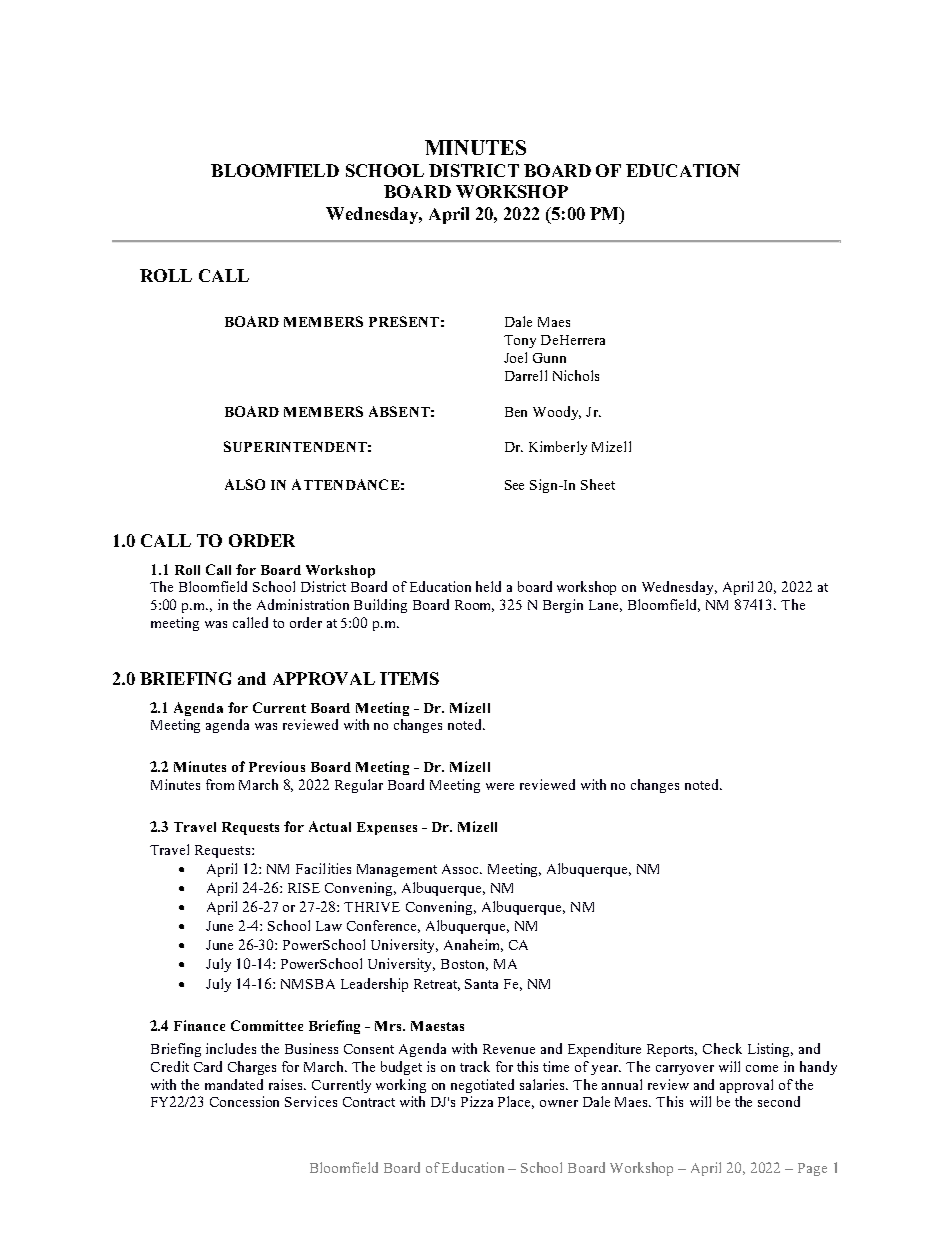 The height and width of the screenshot is (1233, 952). I want to click on Anaheim, so click(473, 945).
